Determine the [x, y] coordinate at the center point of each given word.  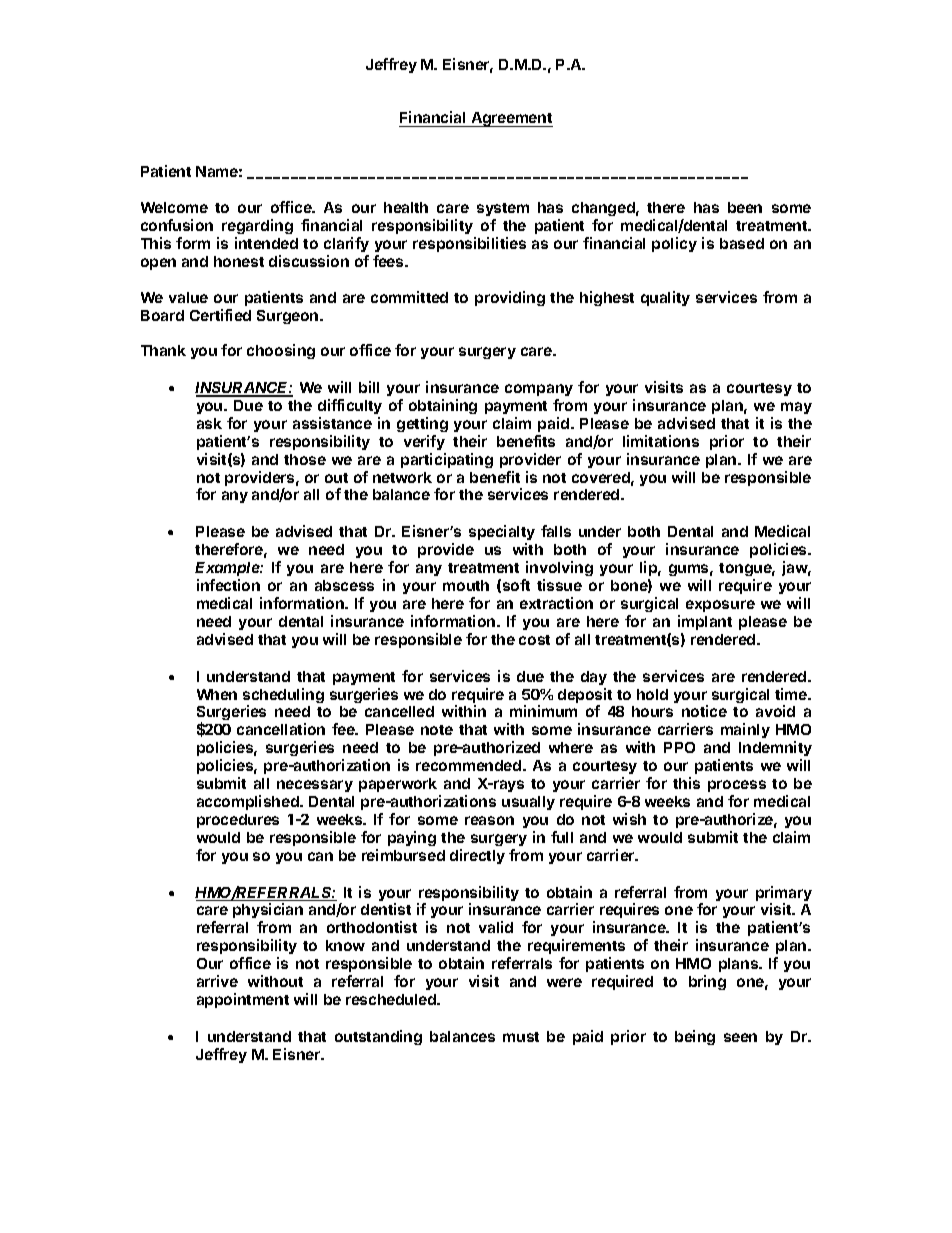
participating [447, 460]
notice [704, 711]
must [521, 1037]
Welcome [174, 207]
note [437, 730]
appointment [243, 1000]
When [217, 694]
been [745, 207]
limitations [661, 441]
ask [209, 423]
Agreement [511, 119]
